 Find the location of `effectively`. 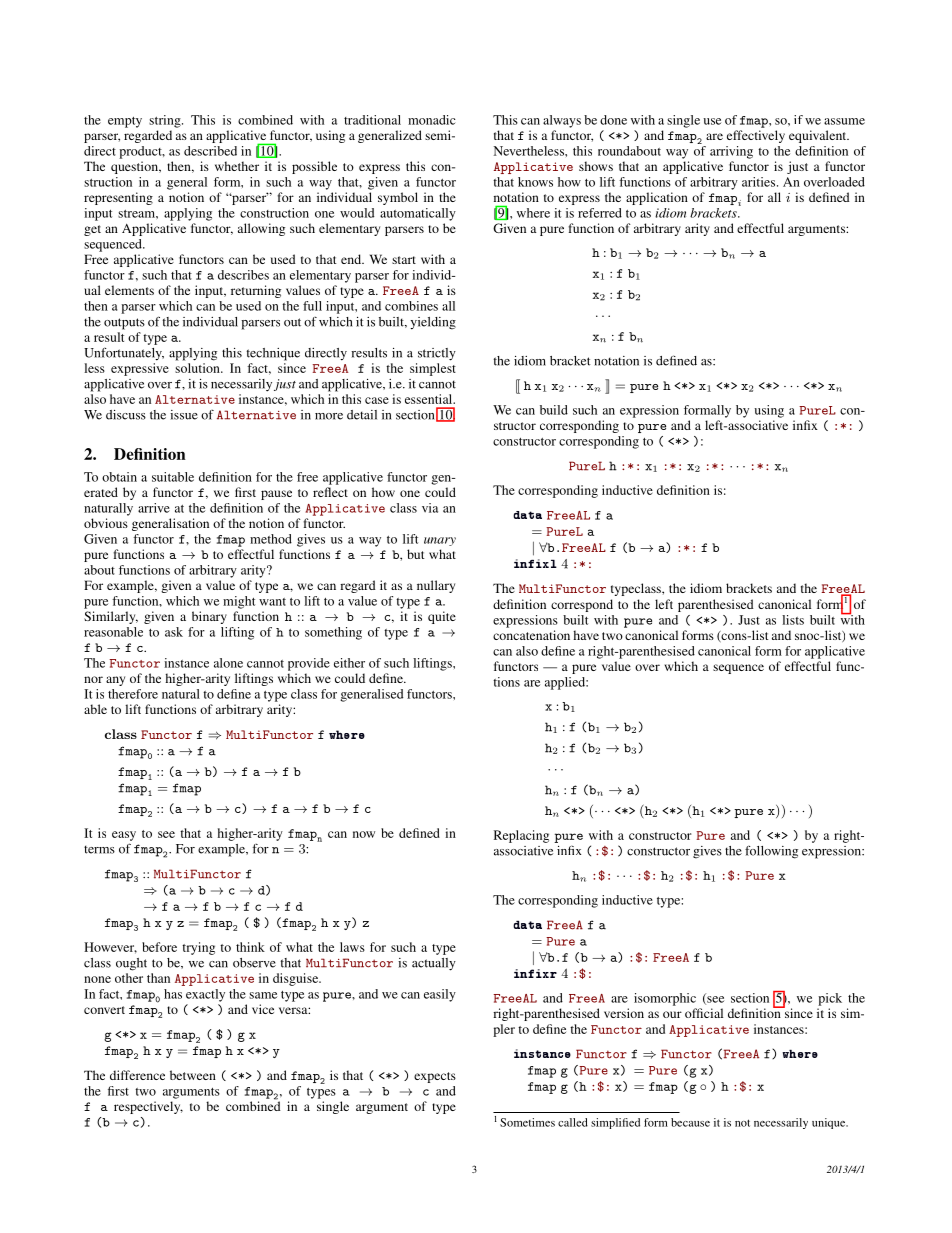

effectively is located at coordinates (756, 136).
